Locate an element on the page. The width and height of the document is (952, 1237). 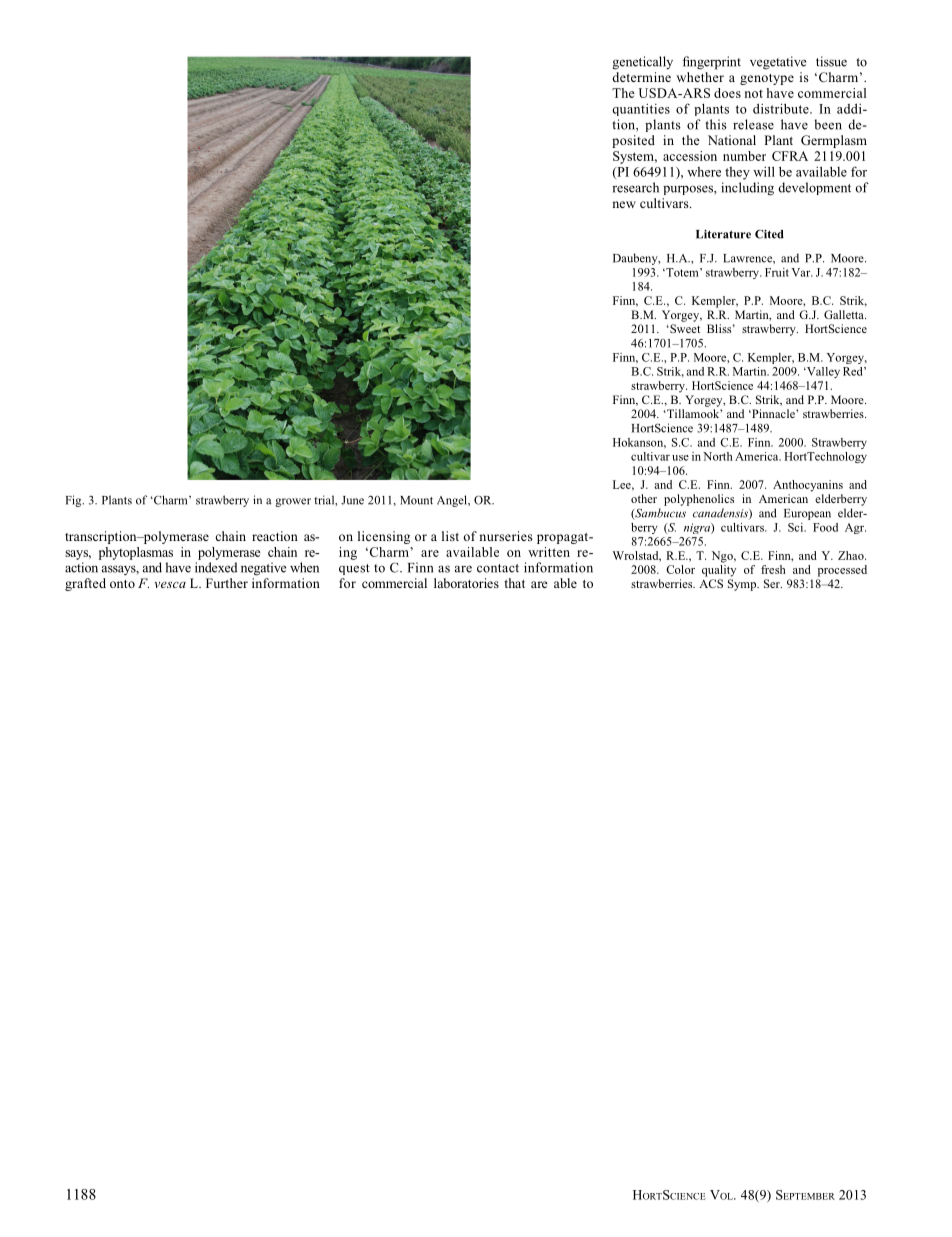
determine is located at coordinates (641, 77).
